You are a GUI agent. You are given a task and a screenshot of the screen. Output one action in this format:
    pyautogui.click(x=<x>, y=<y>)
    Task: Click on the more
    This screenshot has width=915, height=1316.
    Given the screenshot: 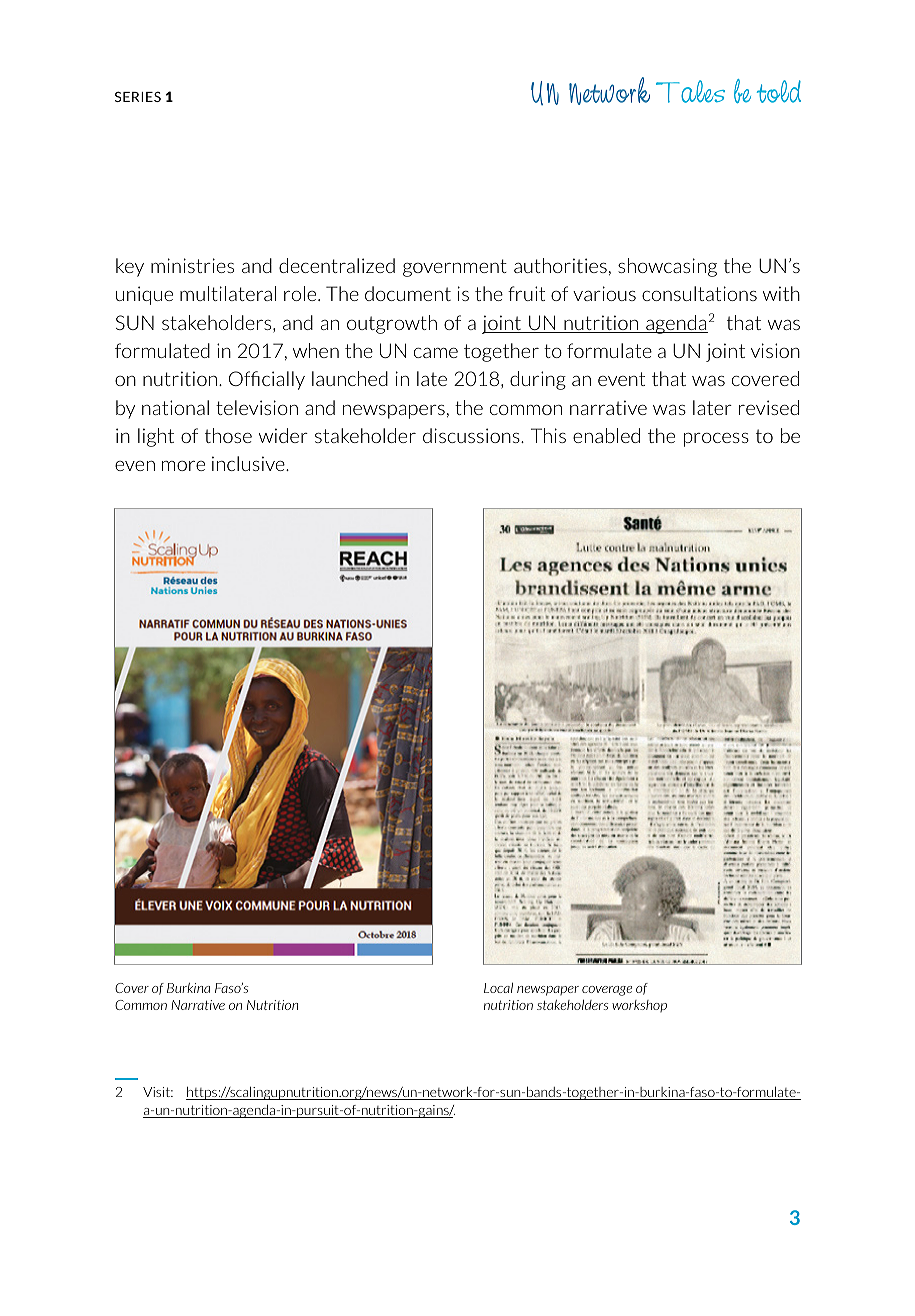 What is the action you would take?
    pyautogui.click(x=183, y=466)
